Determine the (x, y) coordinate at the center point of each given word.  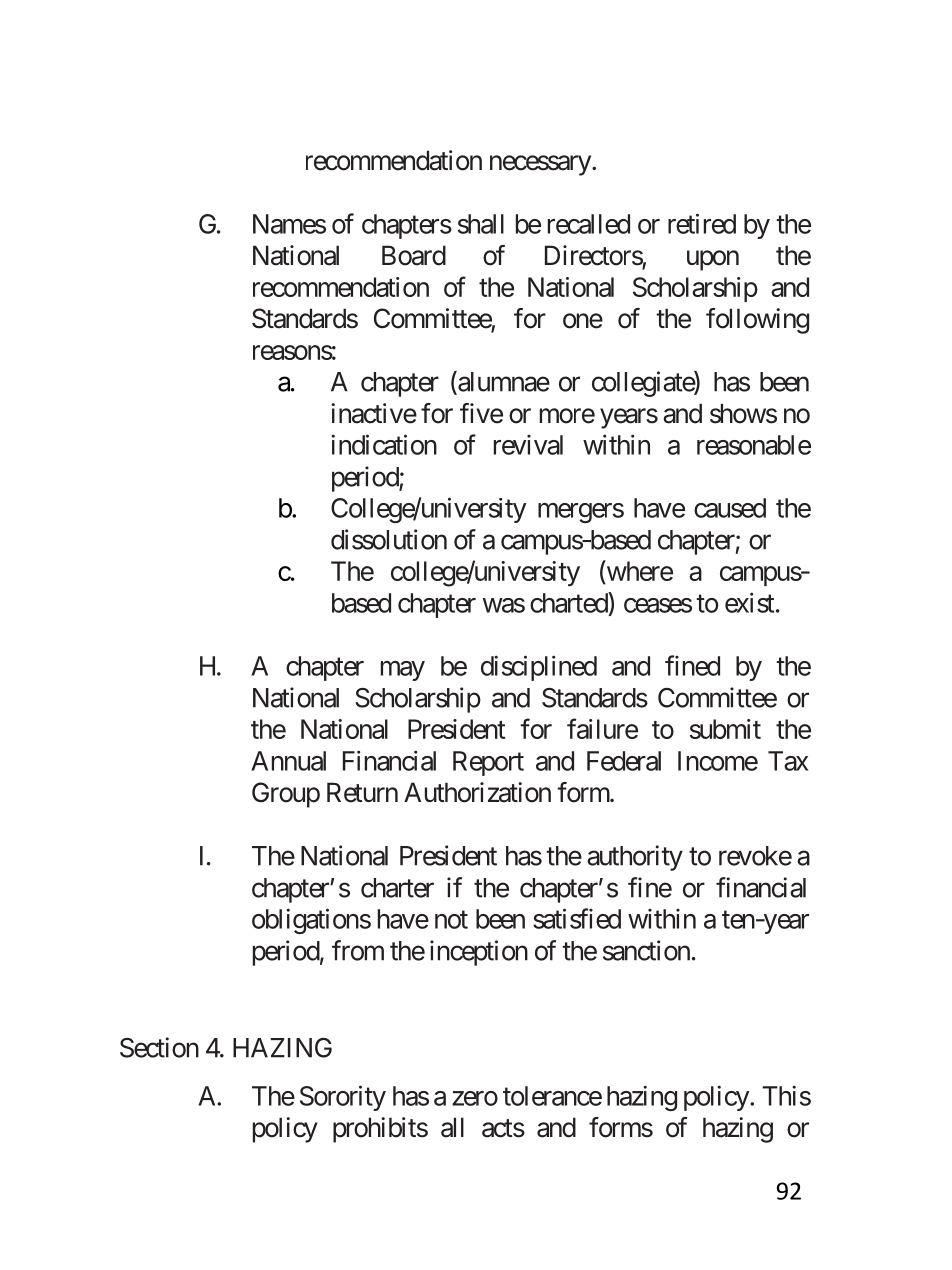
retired (702, 223)
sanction (646, 950)
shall (481, 224)
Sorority (343, 1098)
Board (414, 255)
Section (159, 1047)
